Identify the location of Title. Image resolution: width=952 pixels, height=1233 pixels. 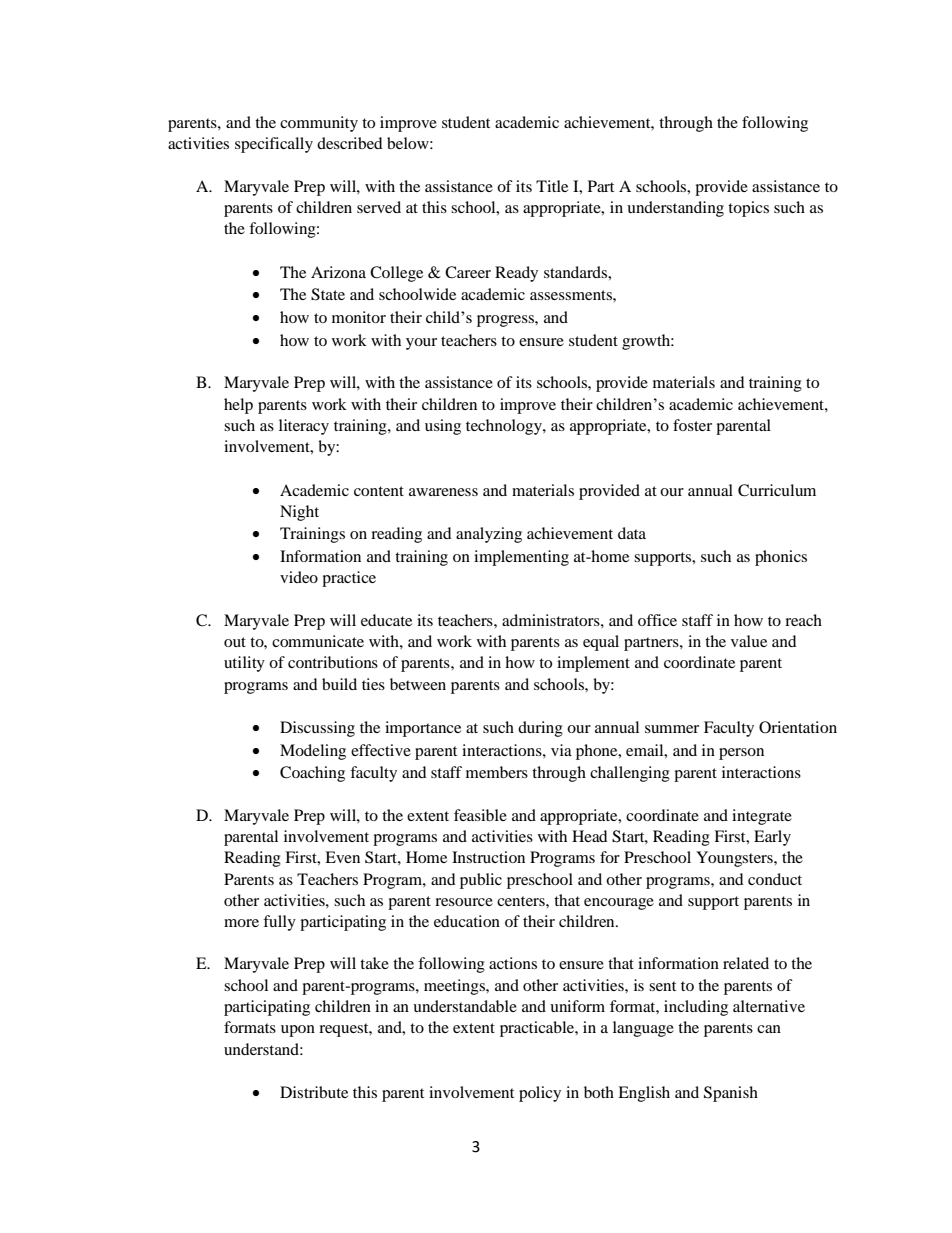
(552, 186).
